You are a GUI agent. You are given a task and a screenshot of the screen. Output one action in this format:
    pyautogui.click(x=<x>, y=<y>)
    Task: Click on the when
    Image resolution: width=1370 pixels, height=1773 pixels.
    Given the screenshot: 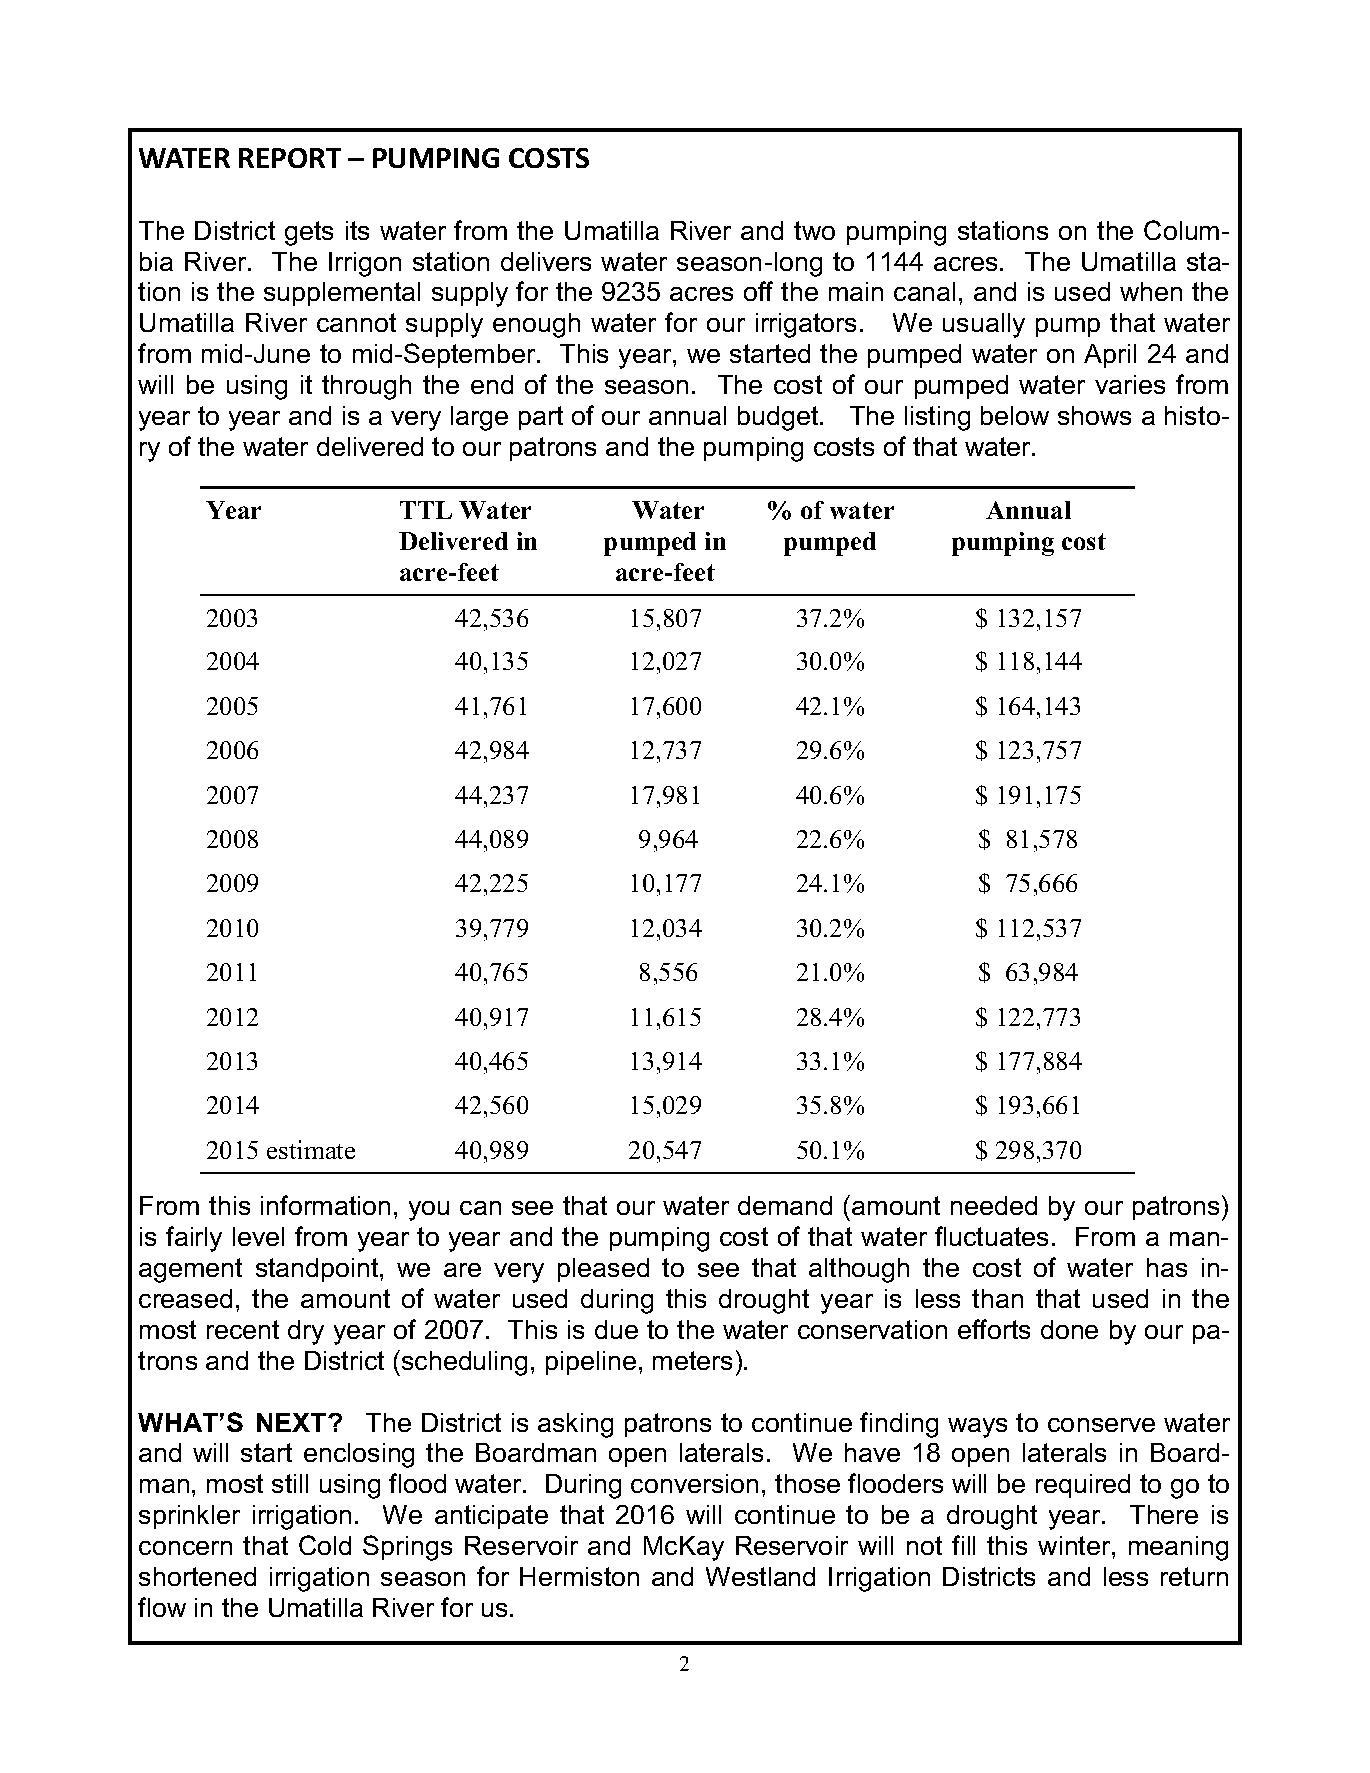 What is the action you would take?
    pyautogui.click(x=1151, y=291)
